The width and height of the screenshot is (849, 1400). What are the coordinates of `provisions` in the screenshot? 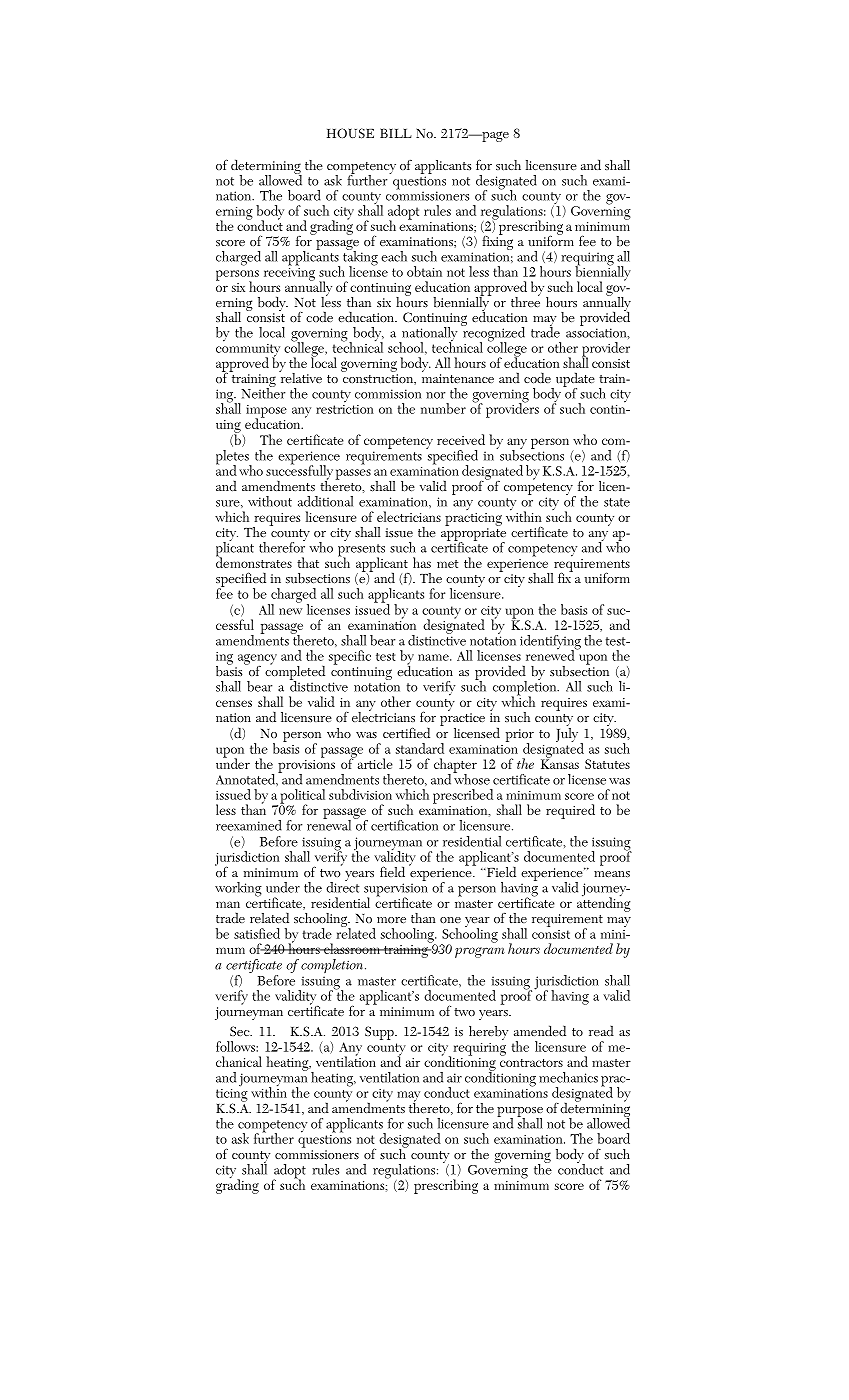 It's located at (306, 767).
